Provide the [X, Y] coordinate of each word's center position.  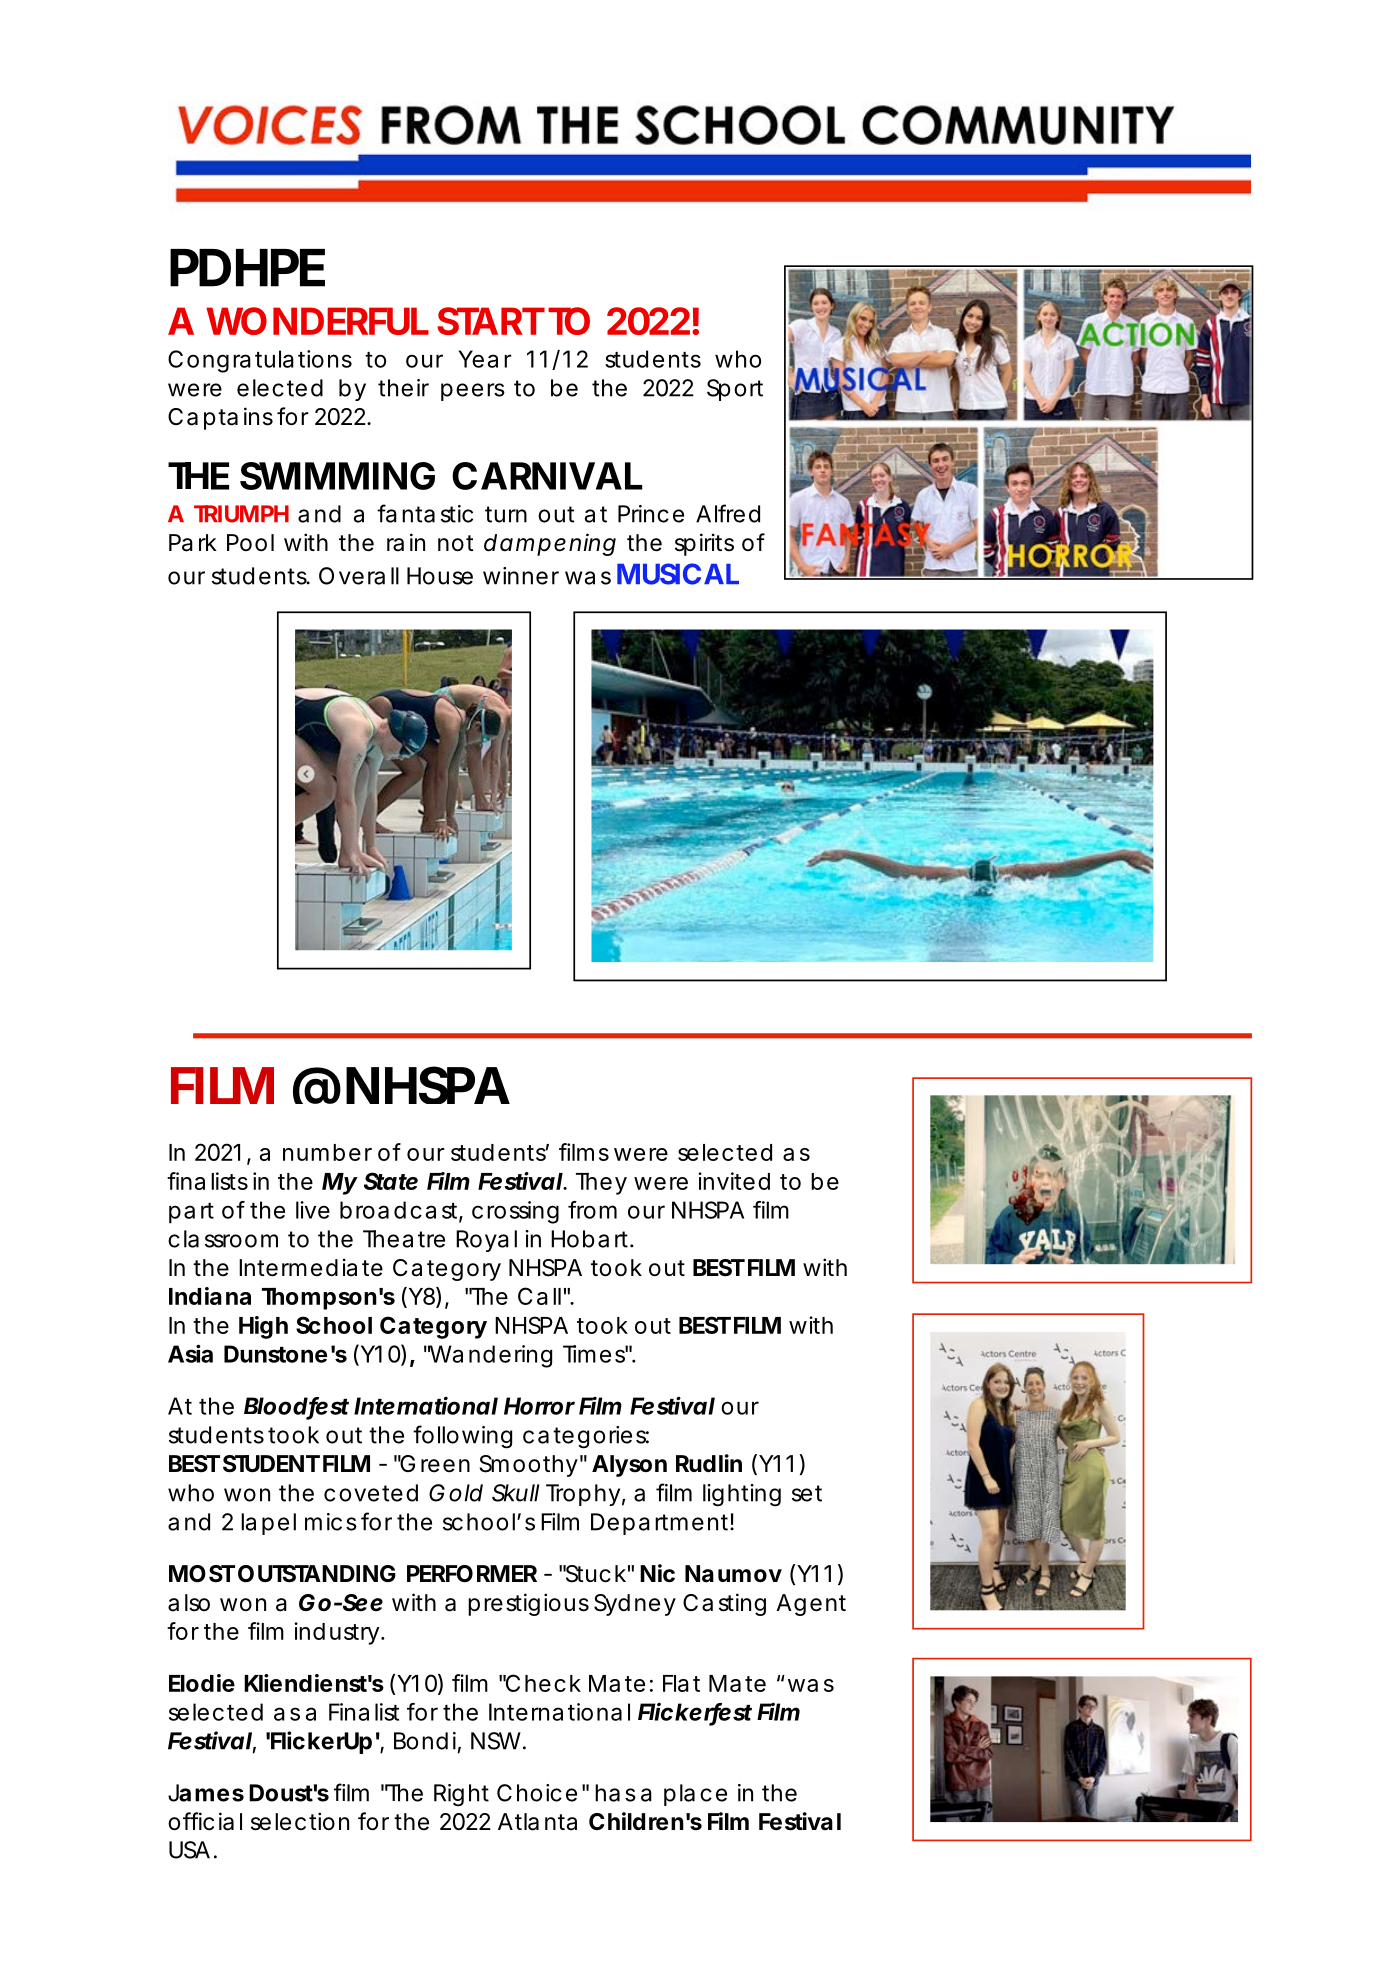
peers [473, 392]
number [327, 1152]
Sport [735, 390]
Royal [486, 1241]
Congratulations [260, 361]
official [205, 1821]
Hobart [589, 1239]
